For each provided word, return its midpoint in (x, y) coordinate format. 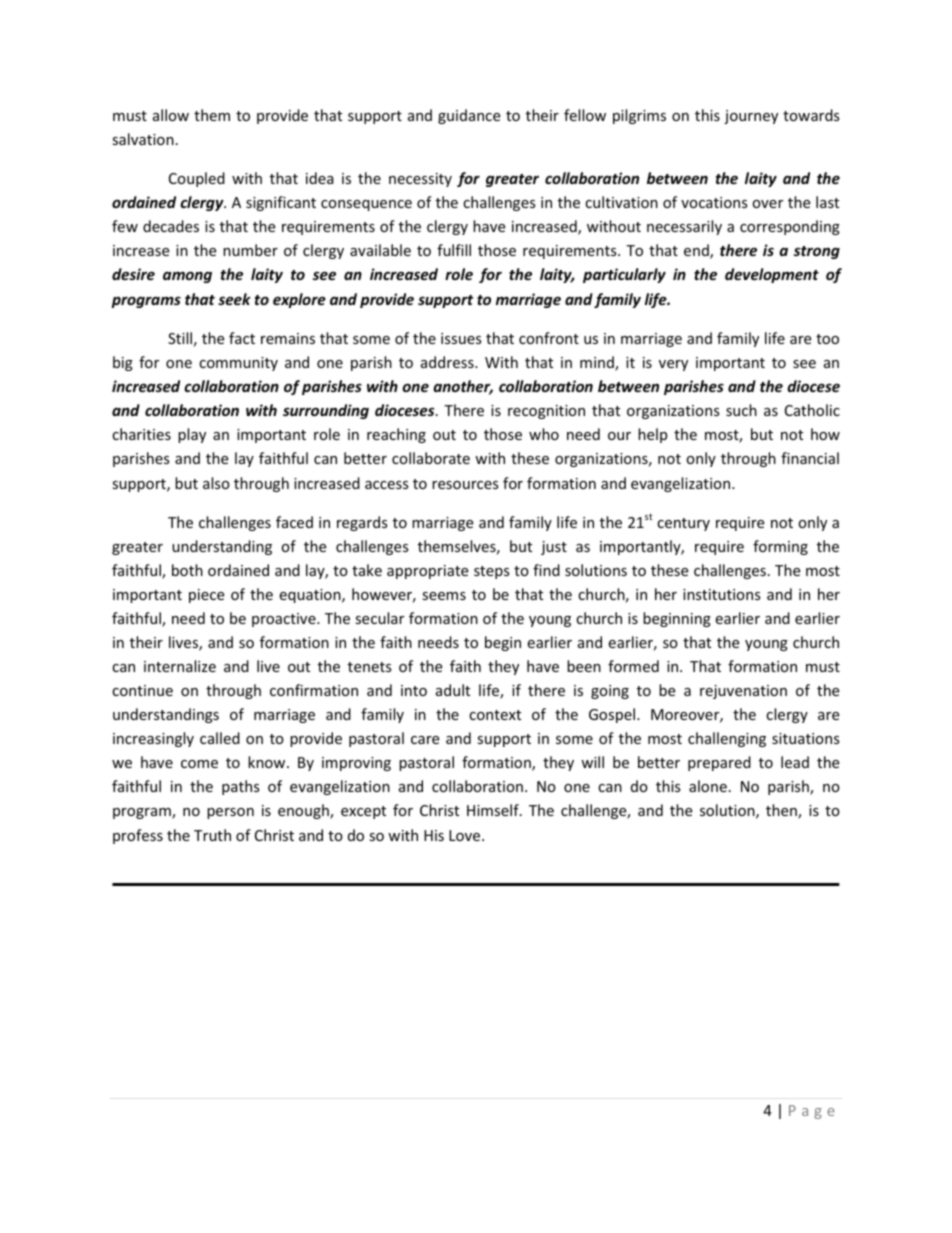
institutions (722, 594)
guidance (469, 116)
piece (206, 596)
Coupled (197, 179)
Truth (212, 835)
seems (444, 596)
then (782, 811)
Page (812, 1112)
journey (751, 117)
